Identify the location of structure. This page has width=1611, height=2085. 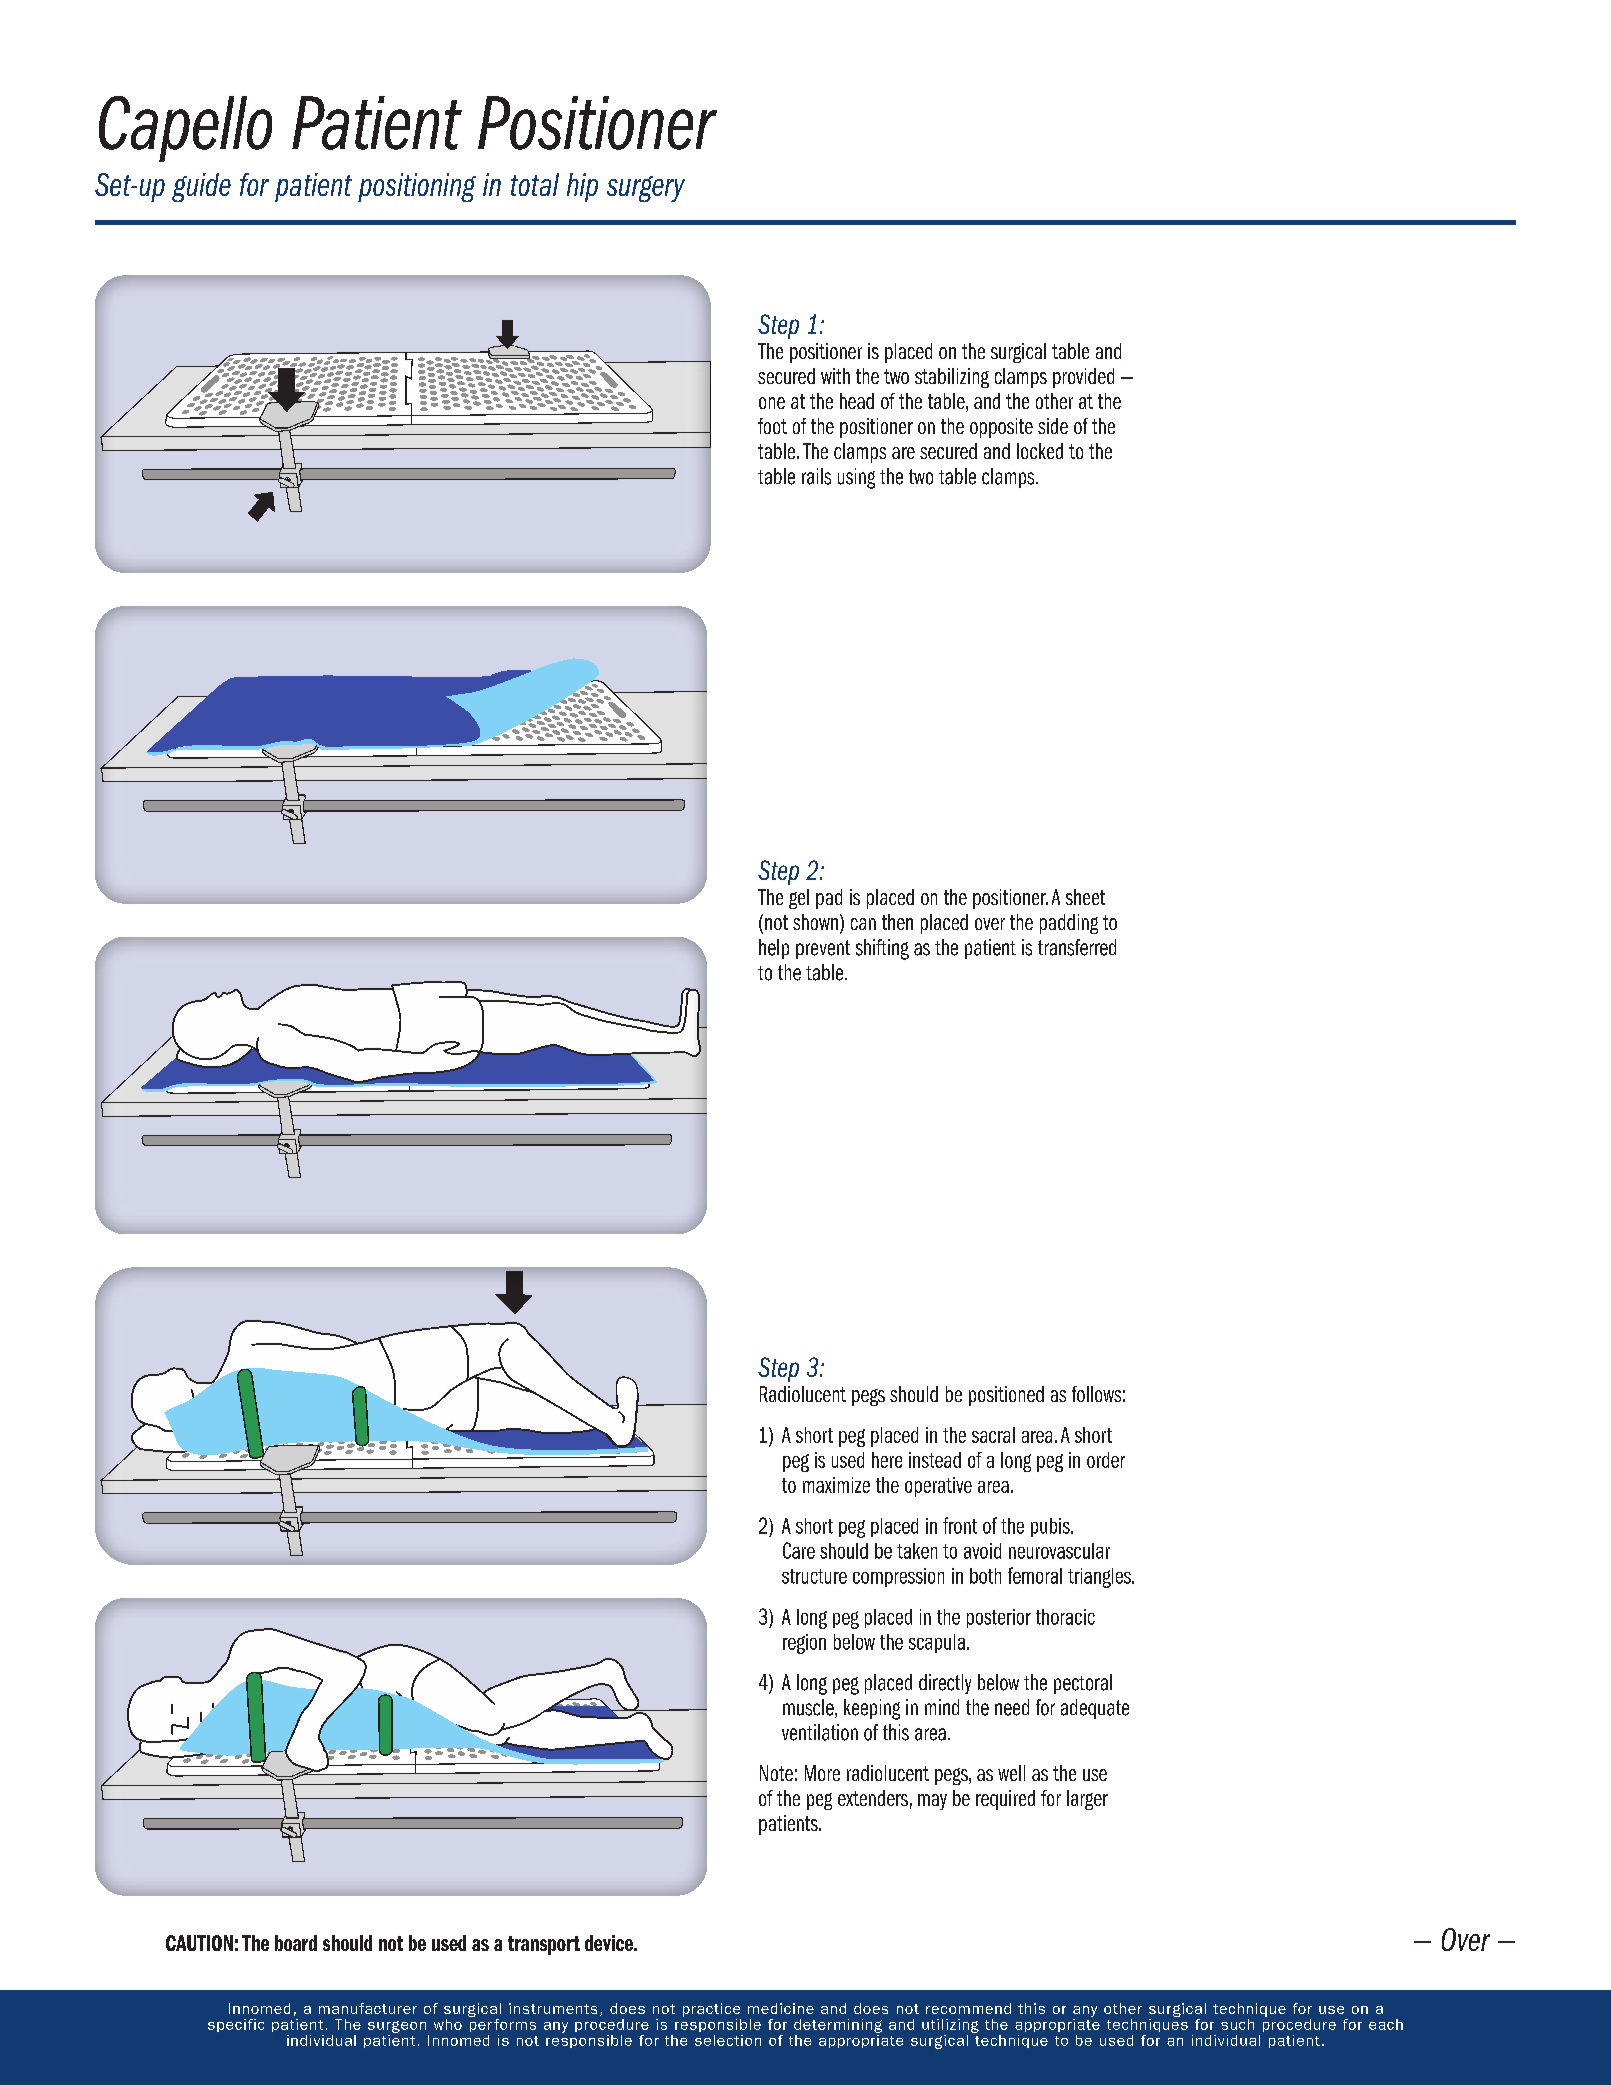
(814, 1576).
